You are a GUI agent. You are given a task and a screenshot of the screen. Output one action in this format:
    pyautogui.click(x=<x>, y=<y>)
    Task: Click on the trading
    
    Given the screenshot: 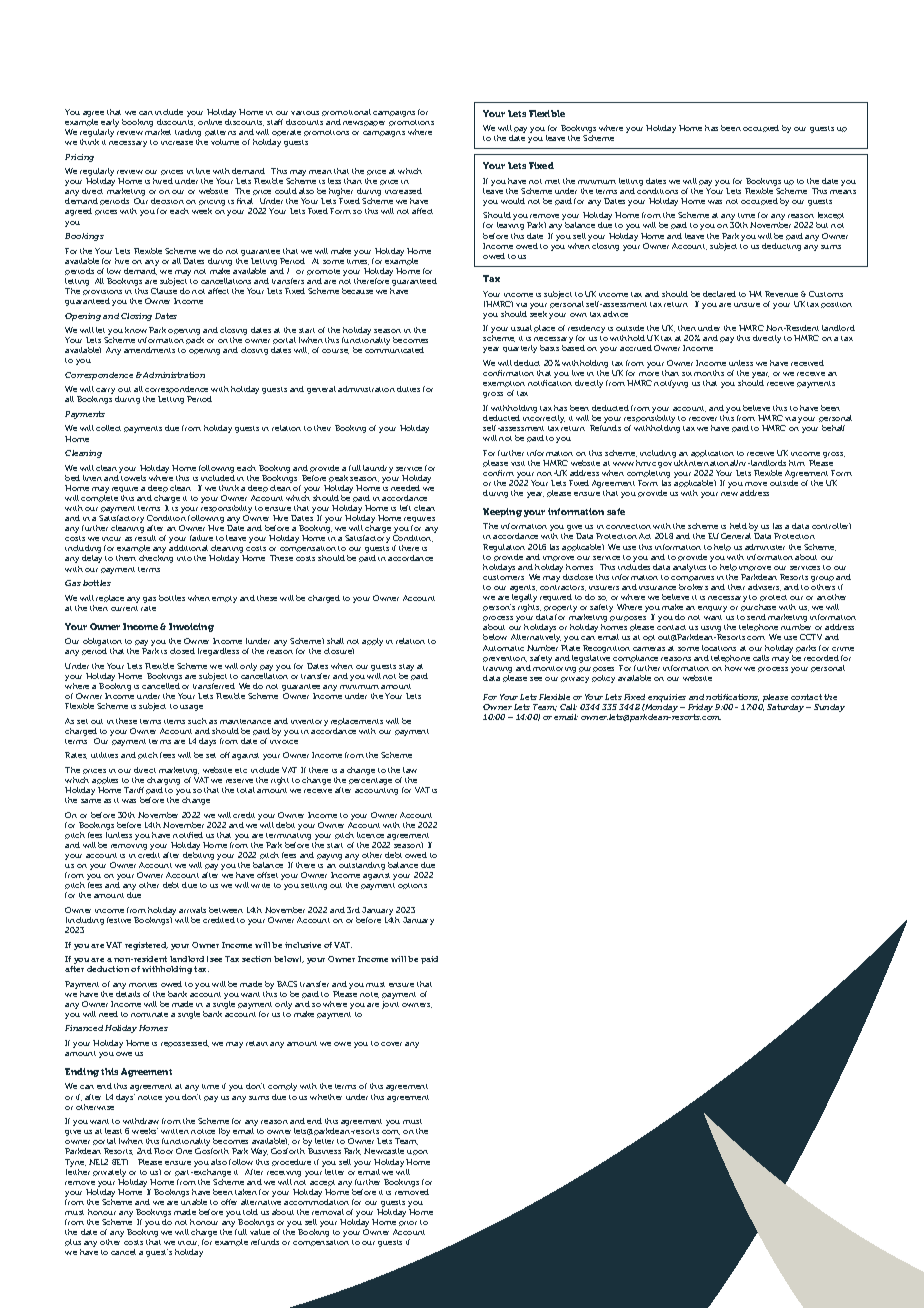 What is the action you would take?
    pyautogui.click(x=188, y=134)
